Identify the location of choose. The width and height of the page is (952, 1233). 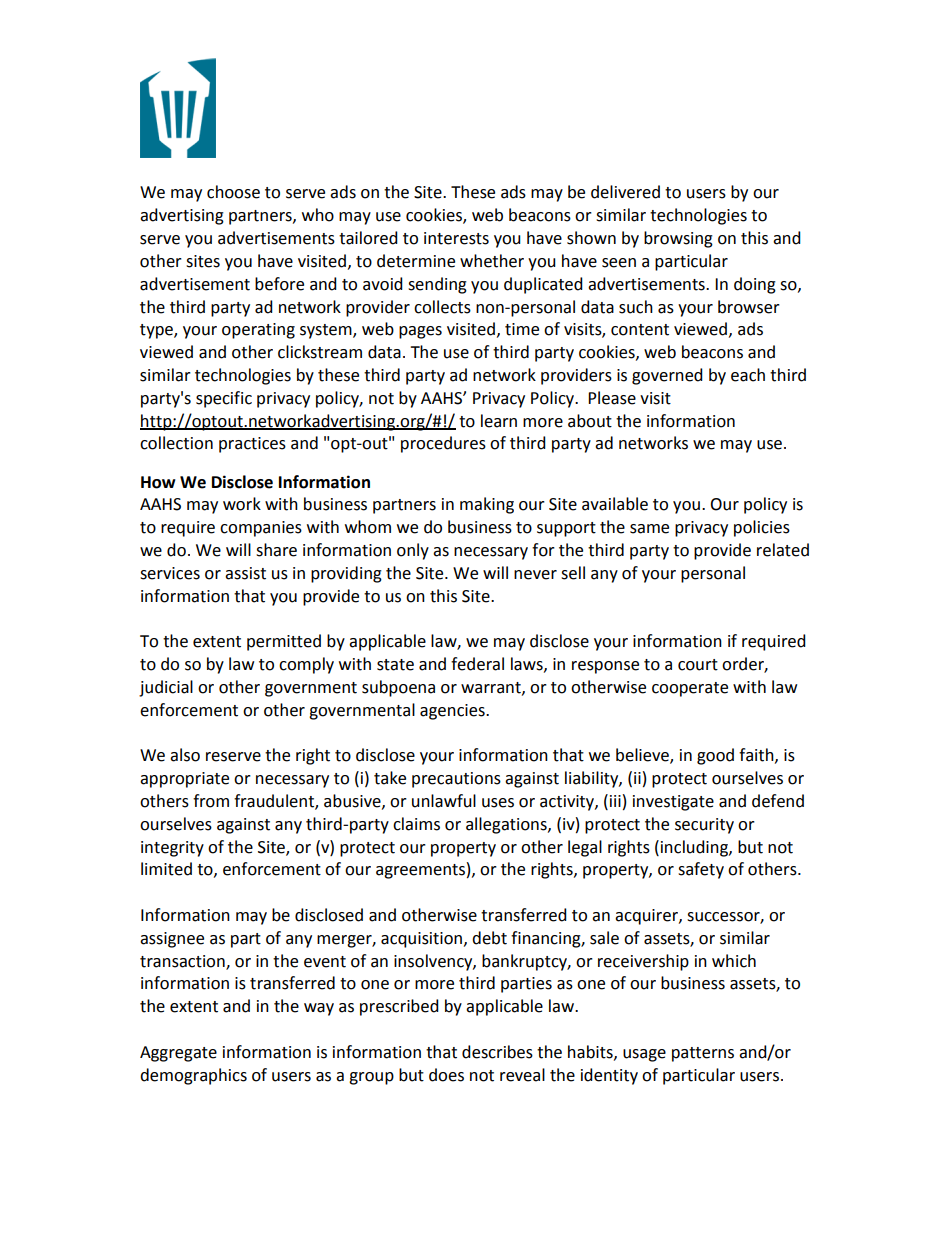
(233, 192).
